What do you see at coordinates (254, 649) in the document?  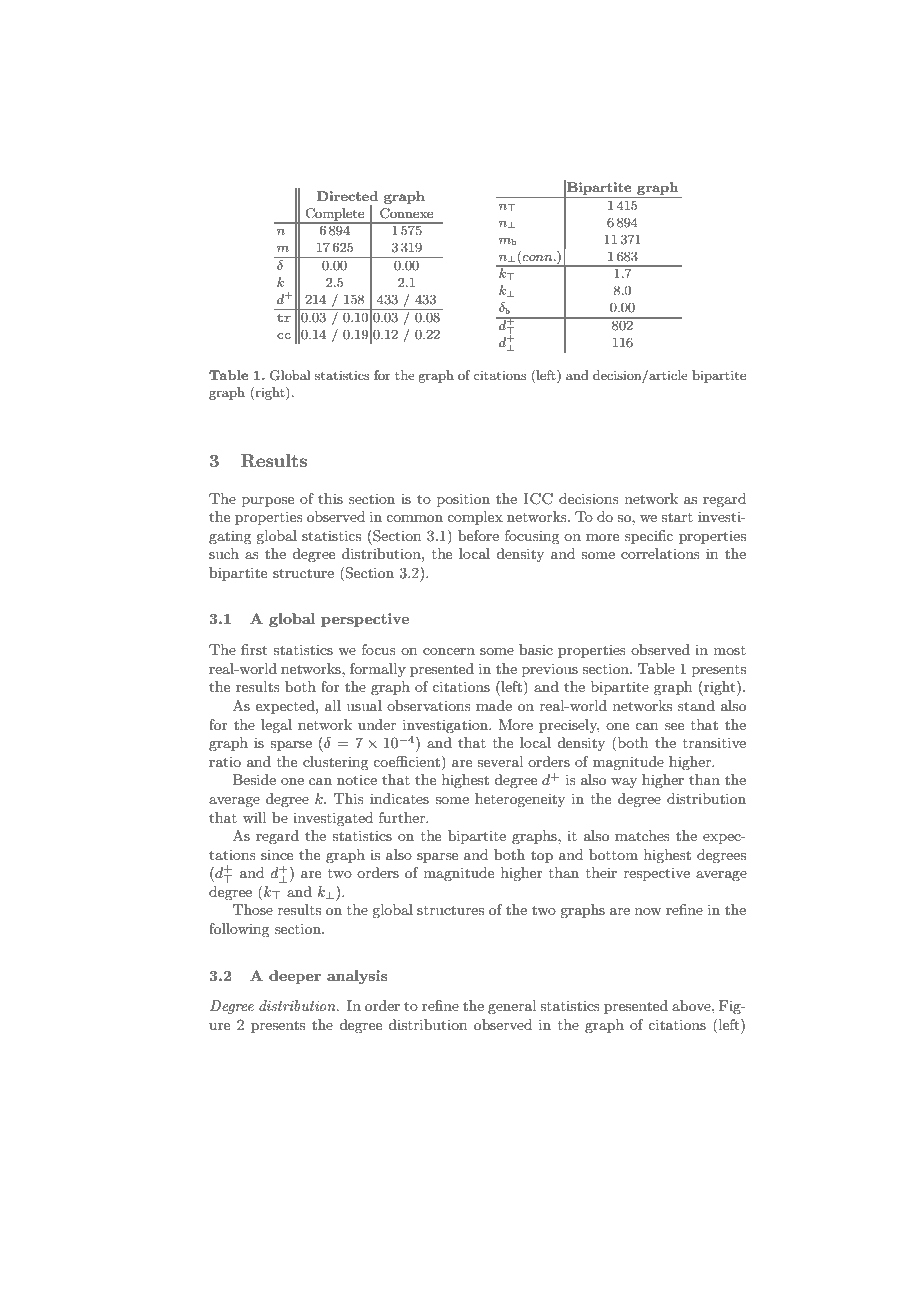 I see `first` at bounding box center [254, 649].
